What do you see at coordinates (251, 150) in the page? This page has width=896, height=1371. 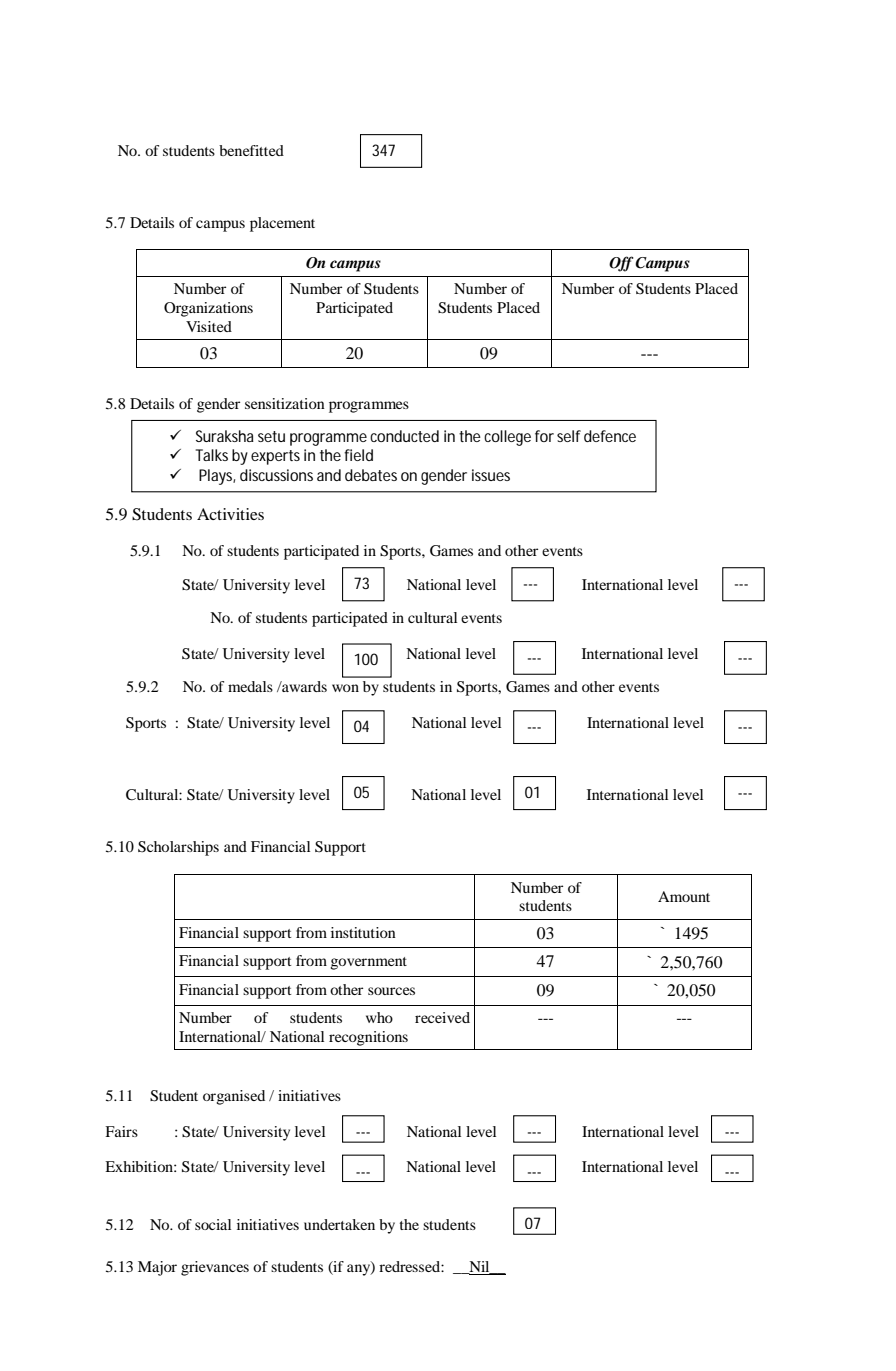 I see `benefitted` at bounding box center [251, 150].
